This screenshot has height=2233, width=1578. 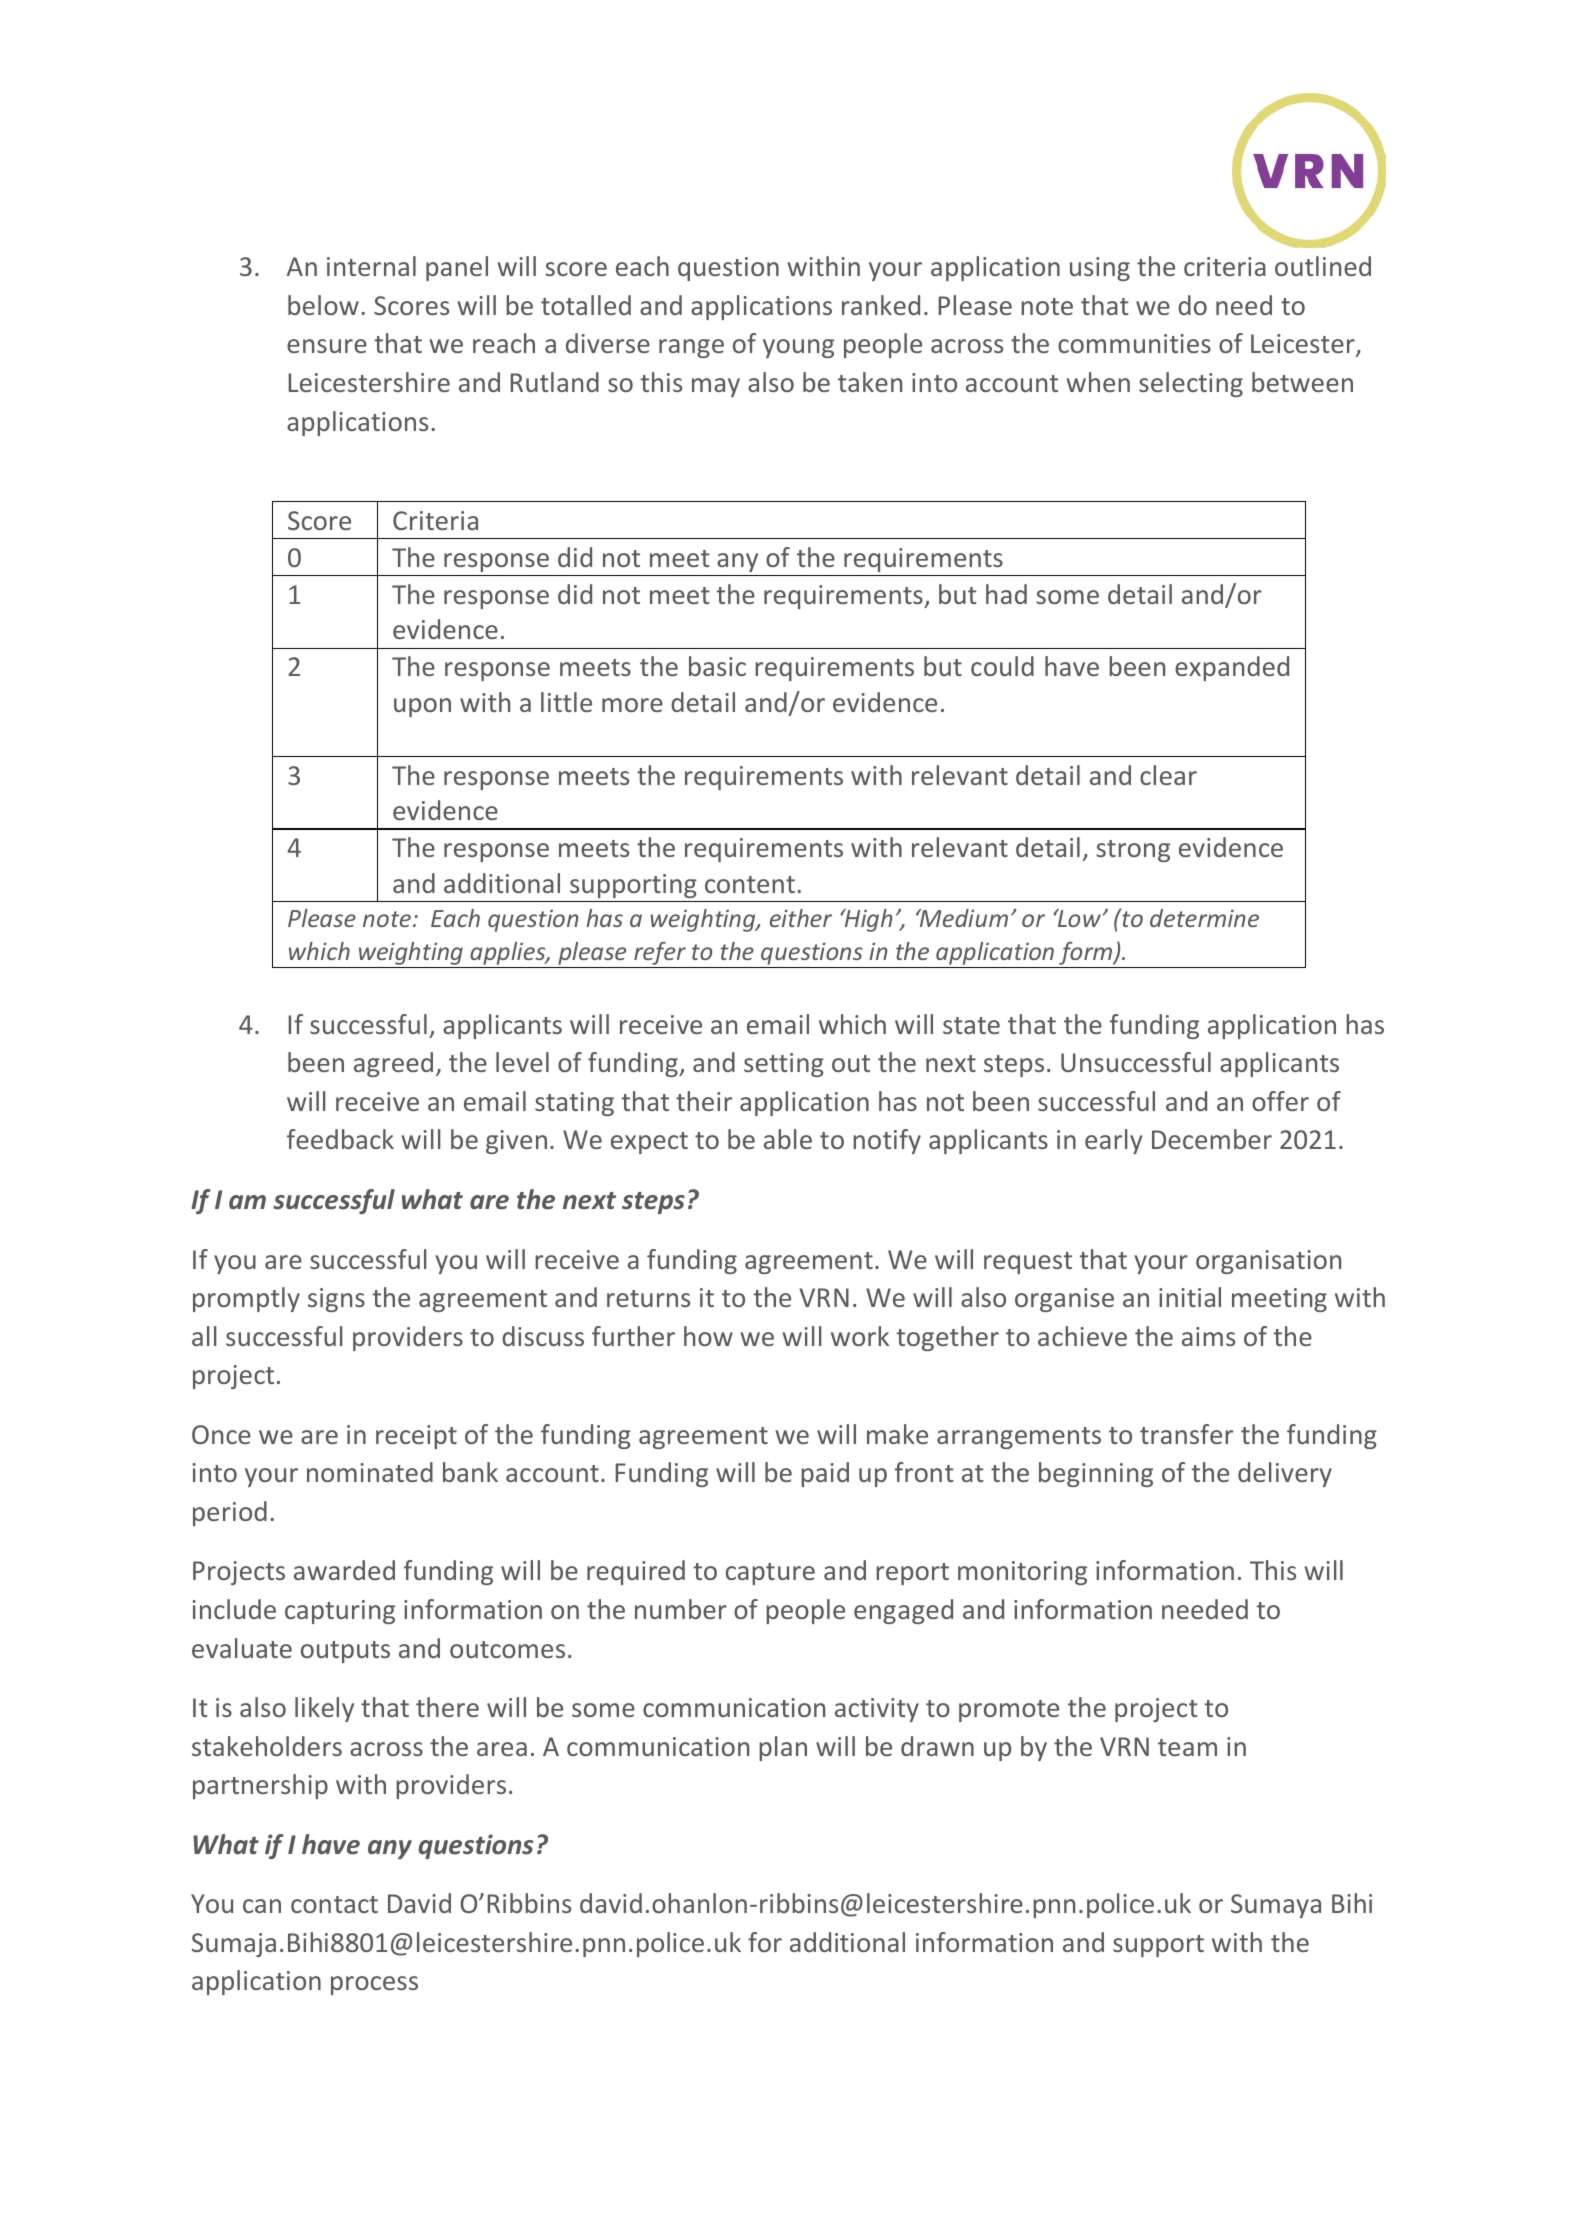 I want to click on feedback, so click(x=340, y=1139).
